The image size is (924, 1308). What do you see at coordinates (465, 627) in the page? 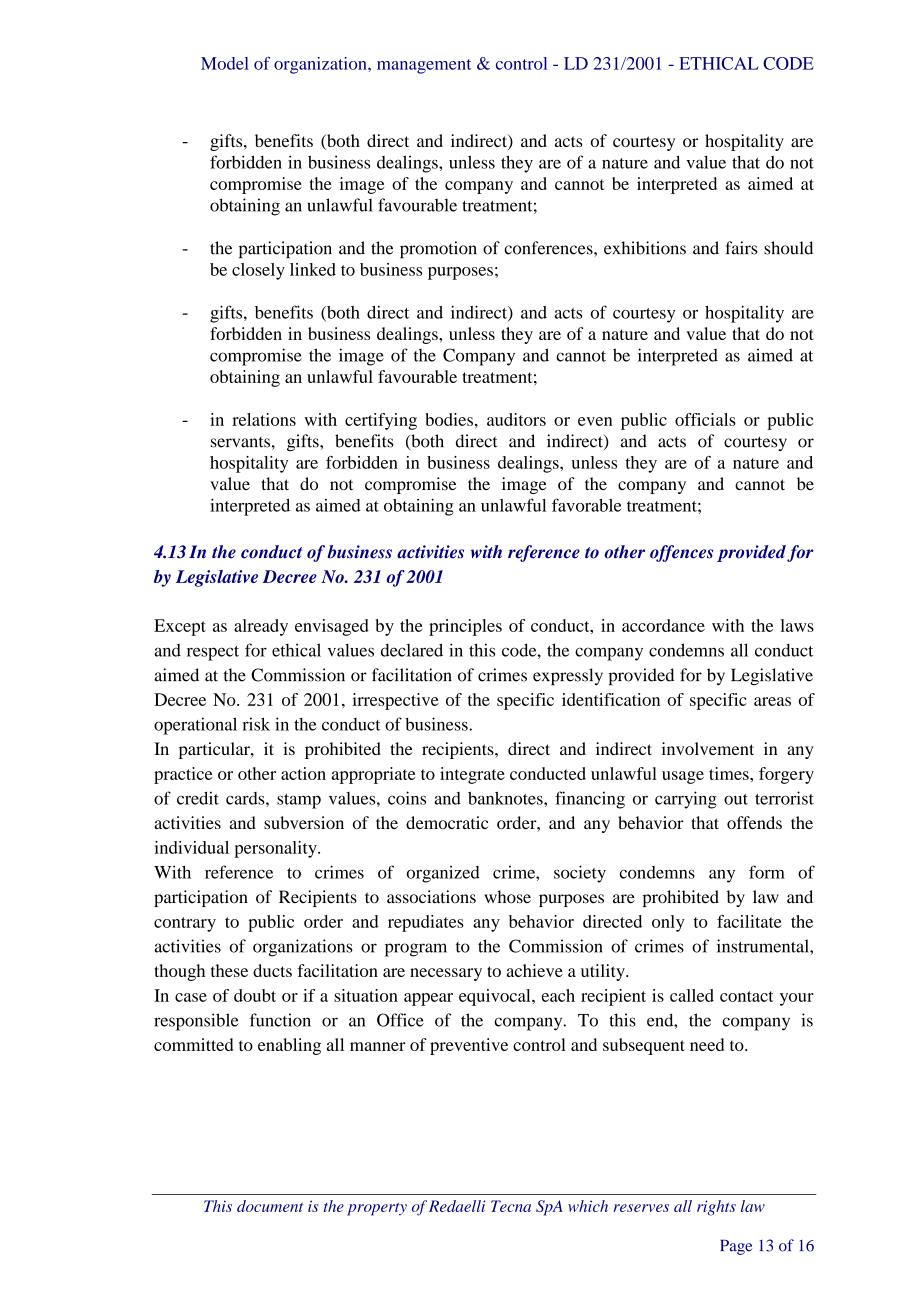
I see `principles` at bounding box center [465, 627].
